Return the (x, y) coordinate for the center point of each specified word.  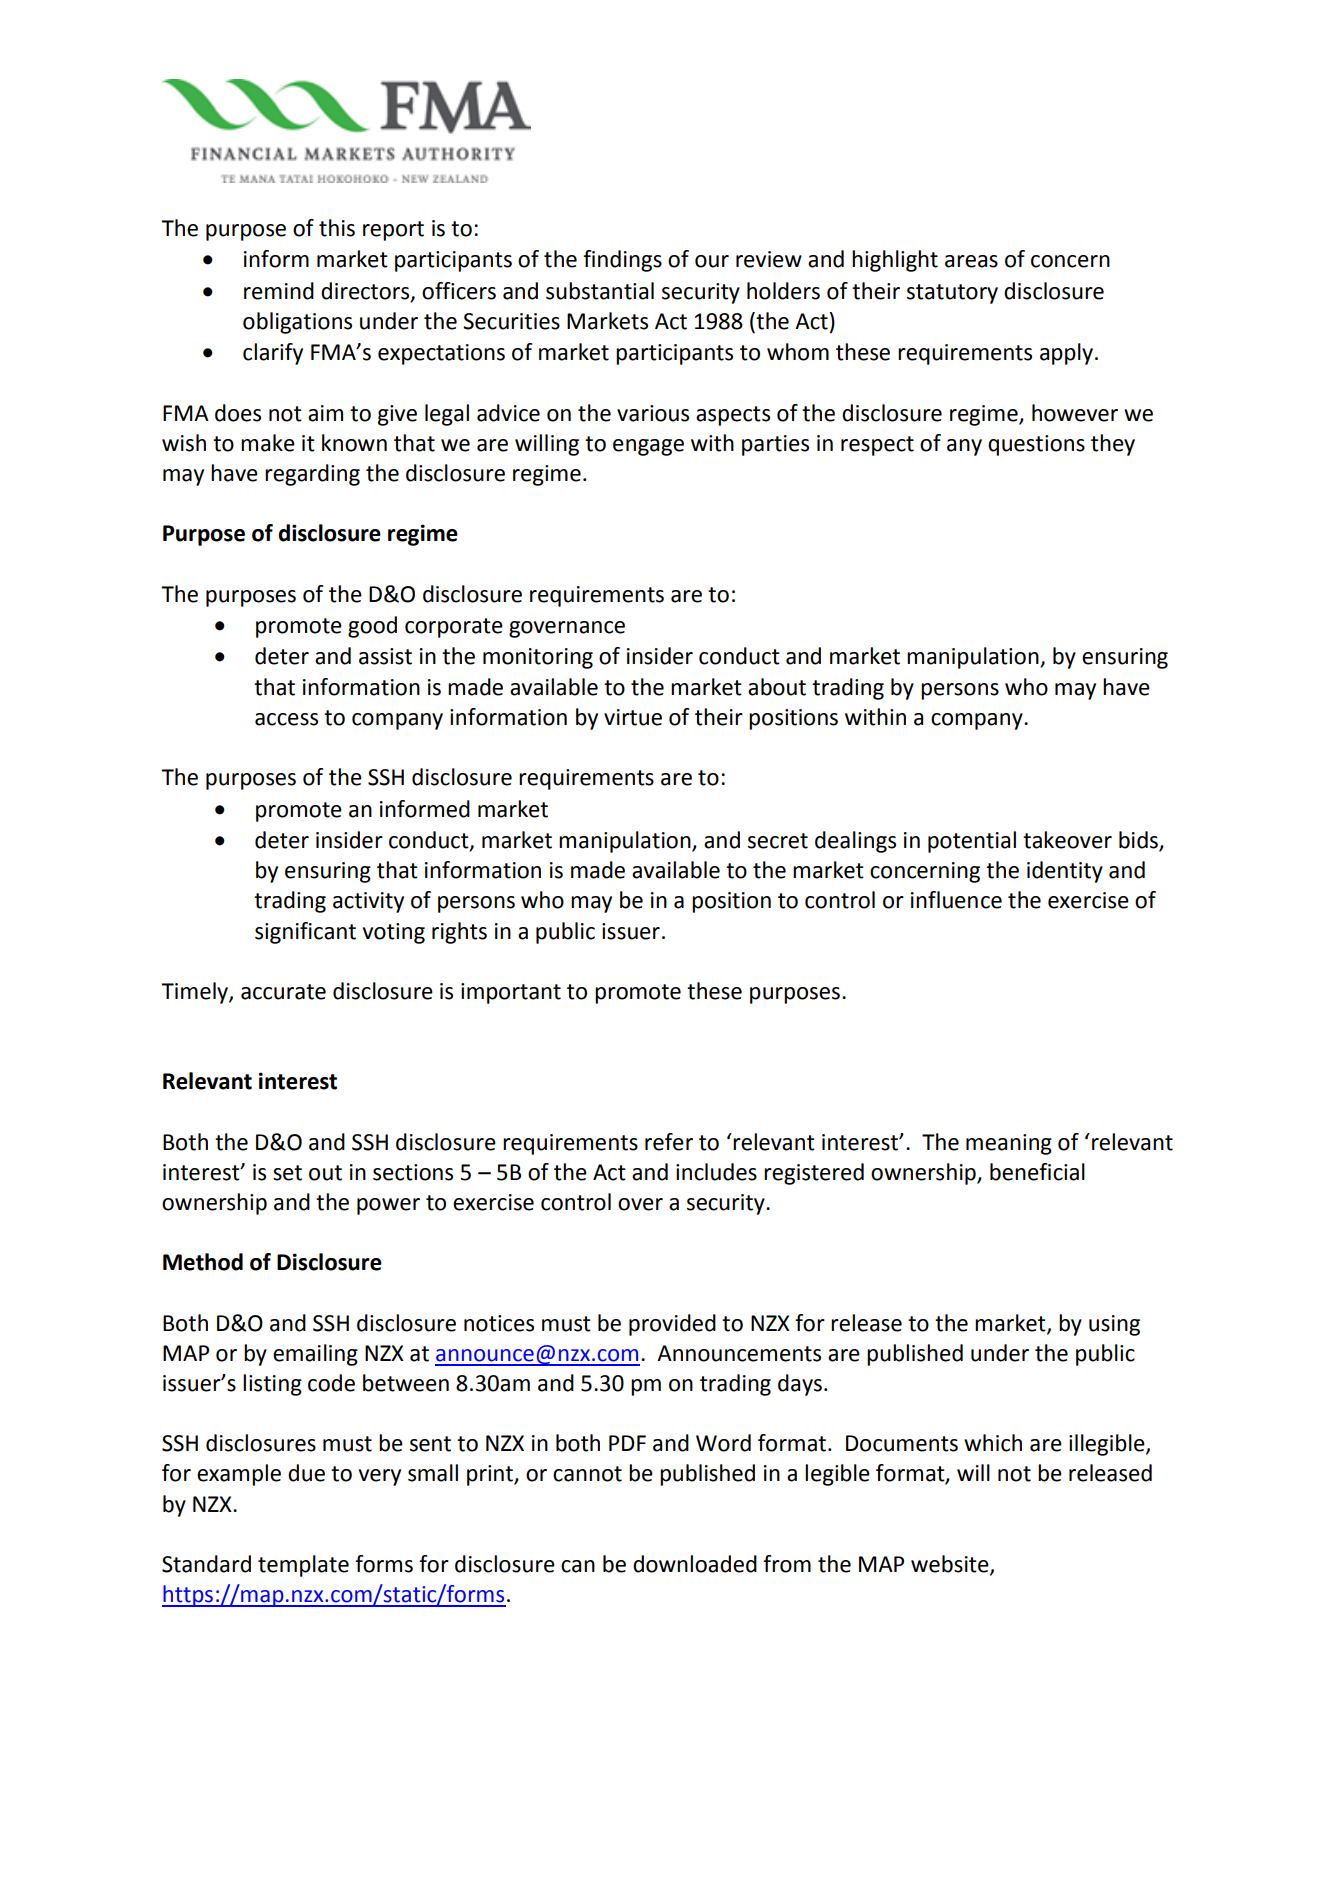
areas (971, 261)
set (287, 1173)
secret (778, 841)
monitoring (538, 658)
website (951, 1565)
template (303, 1566)
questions (1036, 445)
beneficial (1037, 1172)
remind (279, 291)
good (372, 627)
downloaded (695, 1564)
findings (622, 261)
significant (305, 933)
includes (716, 1172)
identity (1065, 872)
